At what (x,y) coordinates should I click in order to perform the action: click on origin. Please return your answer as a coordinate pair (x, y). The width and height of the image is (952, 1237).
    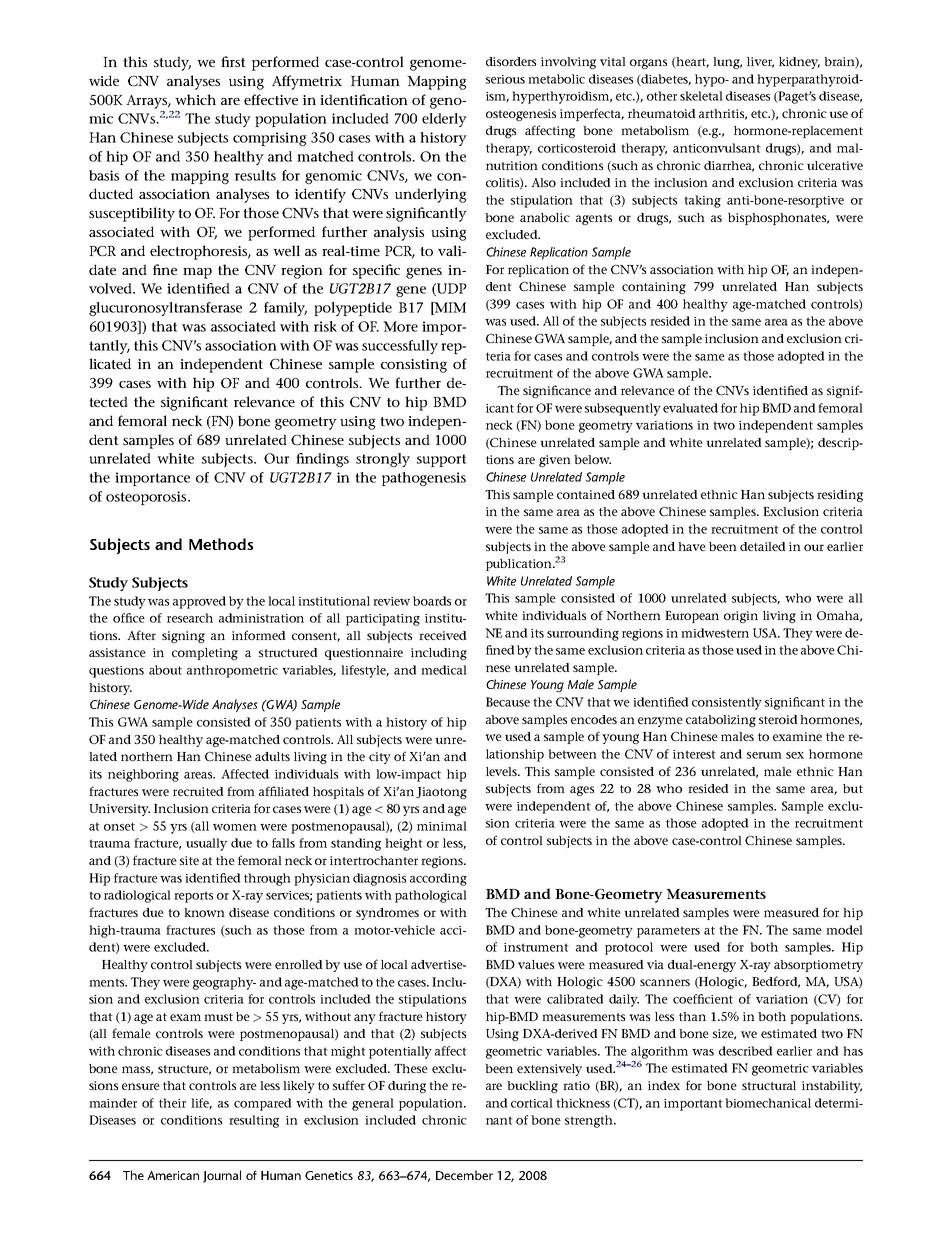
    Looking at the image, I should click on (741, 617).
